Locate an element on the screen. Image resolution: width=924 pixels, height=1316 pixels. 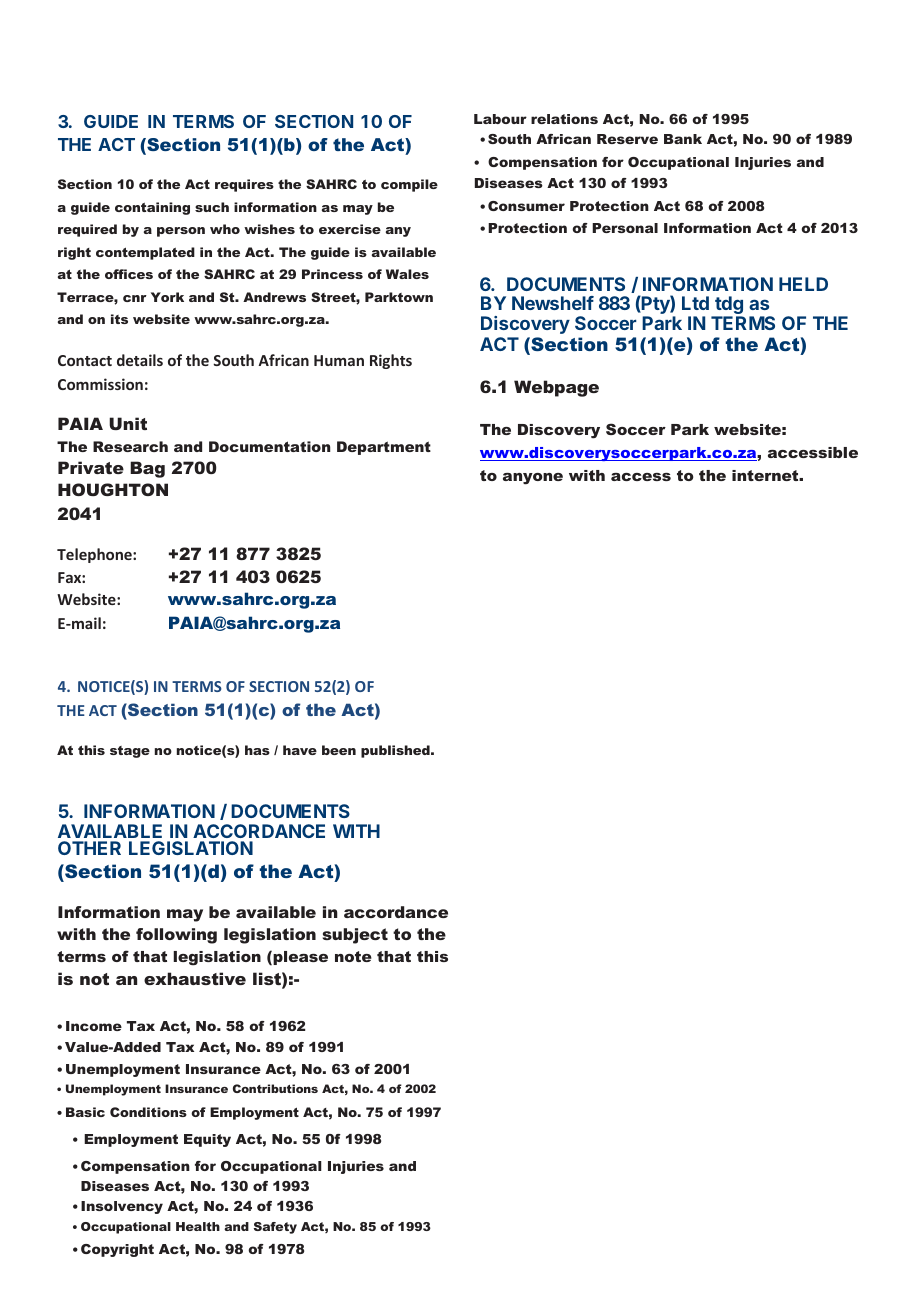
Bank is located at coordinates (683, 139).
